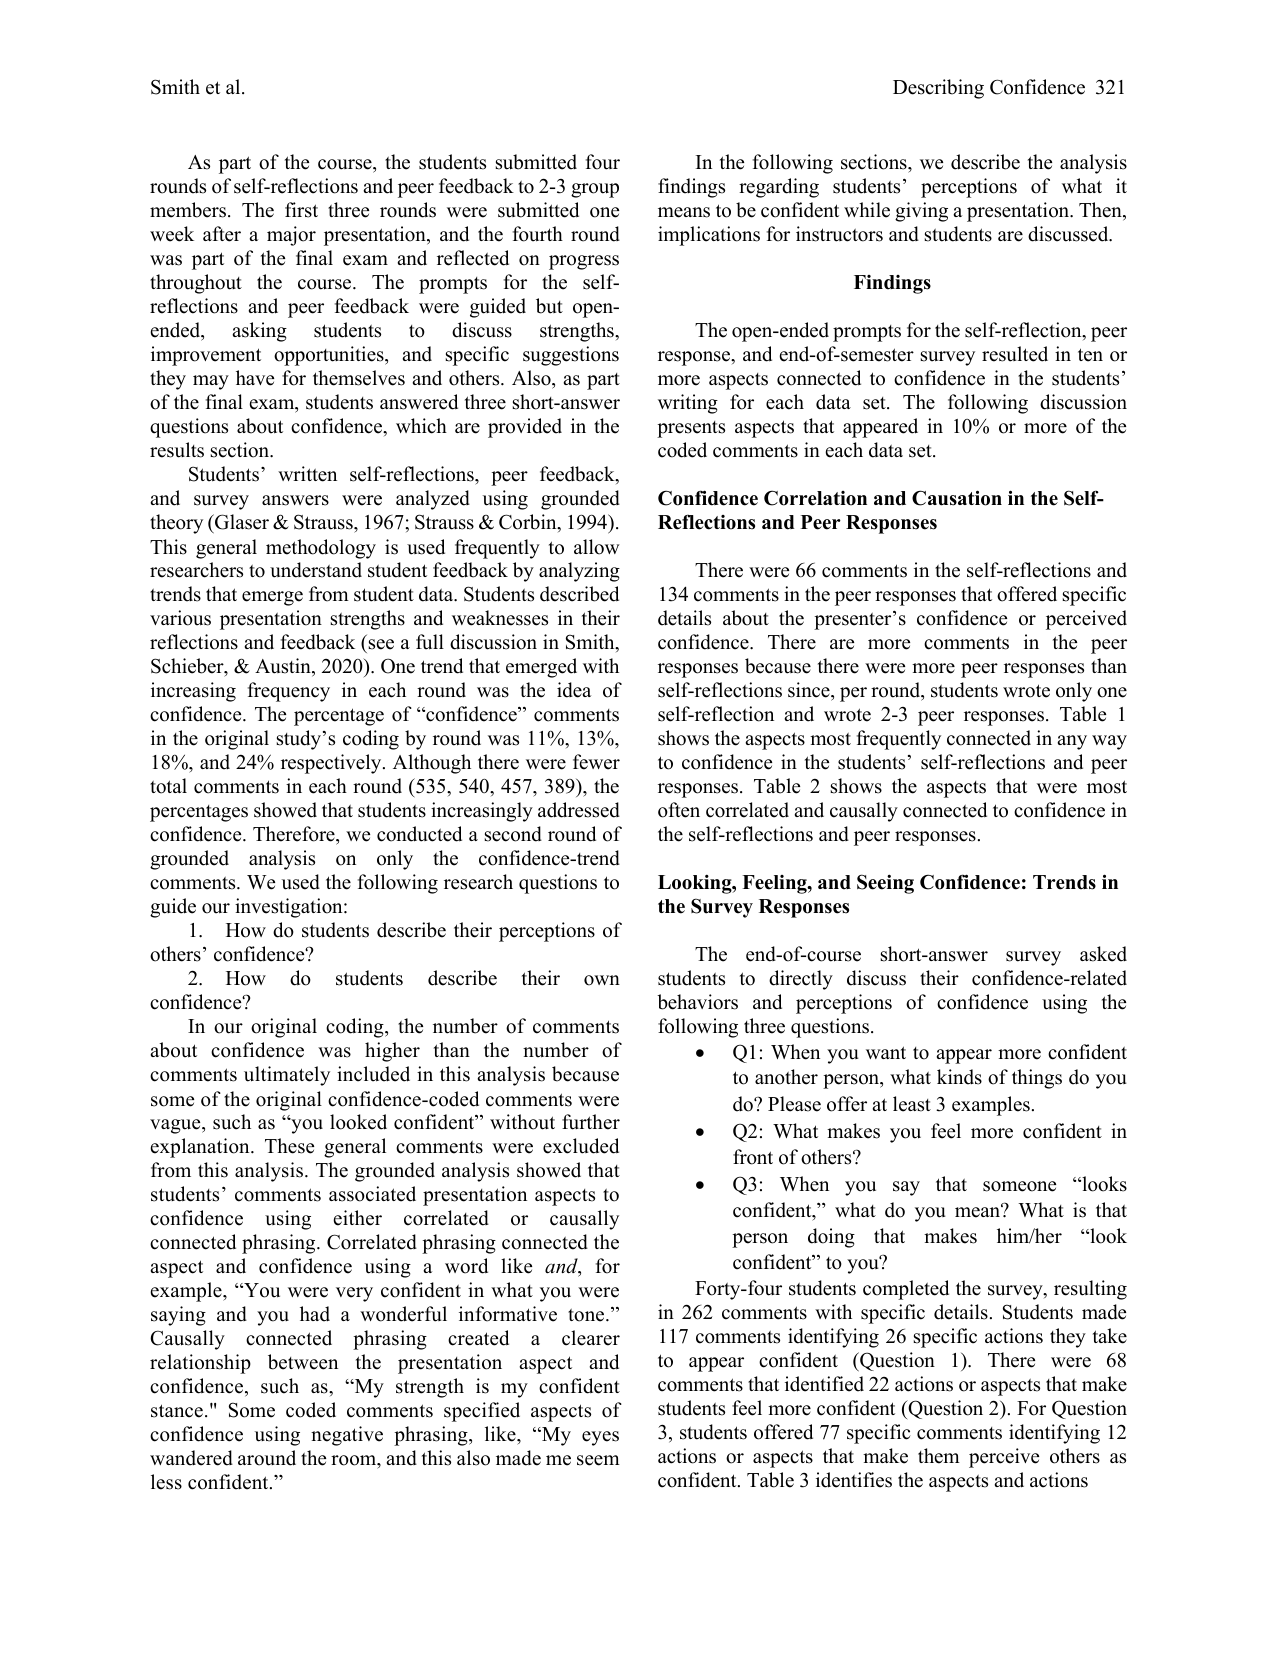 The height and width of the image is (1653, 1277). Describe the element at coordinates (307, 474) in the image. I see `written` at that location.
